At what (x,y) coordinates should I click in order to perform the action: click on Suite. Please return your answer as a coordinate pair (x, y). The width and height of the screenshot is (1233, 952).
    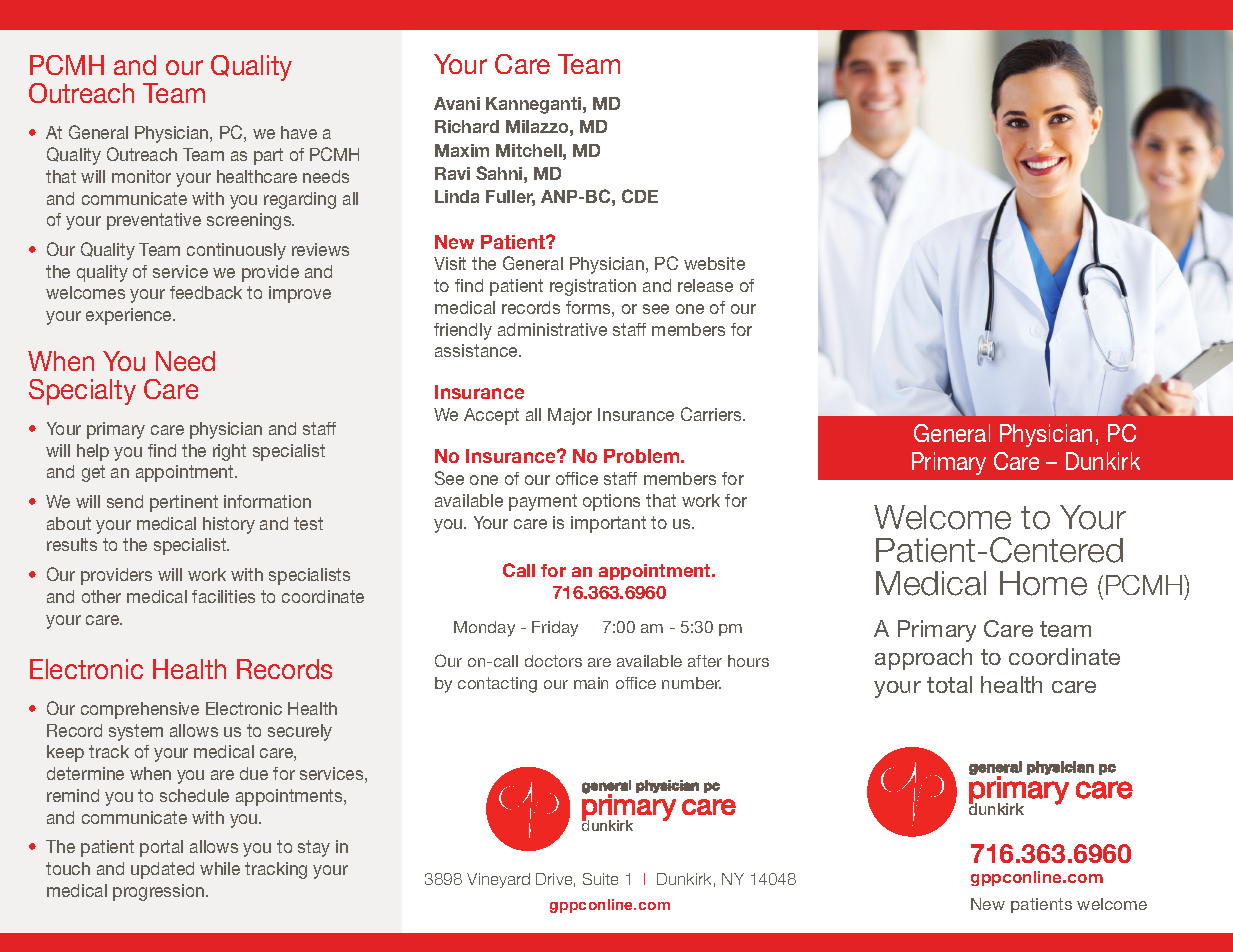
    Looking at the image, I should click on (600, 879).
